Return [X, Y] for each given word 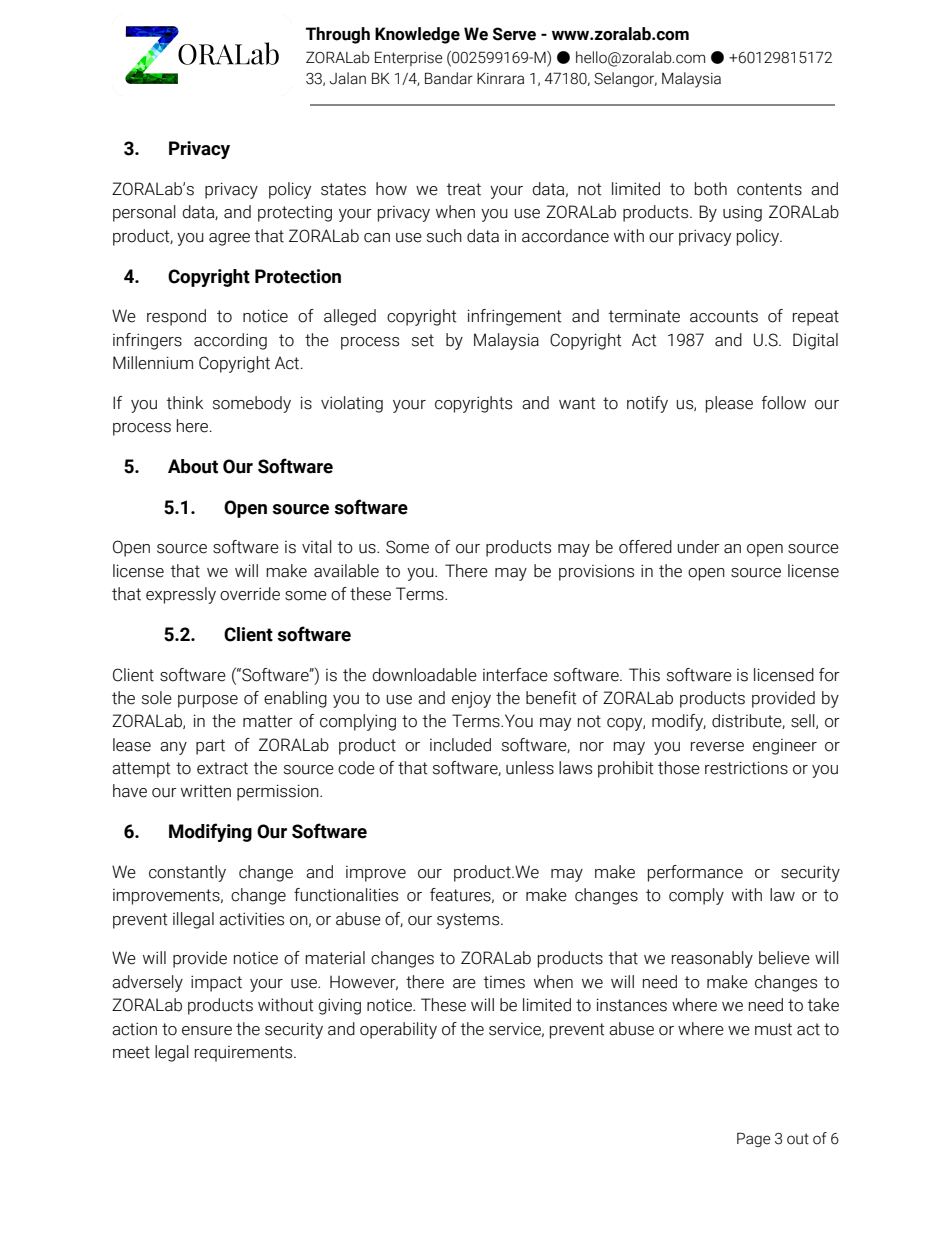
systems [469, 921]
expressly [181, 595]
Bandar [449, 78]
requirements [245, 1054]
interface [515, 675]
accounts [724, 316]
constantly [187, 873]
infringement [515, 317]
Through [338, 35]
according [230, 341]
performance [695, 873]
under [698, 547]
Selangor [625, 79]
